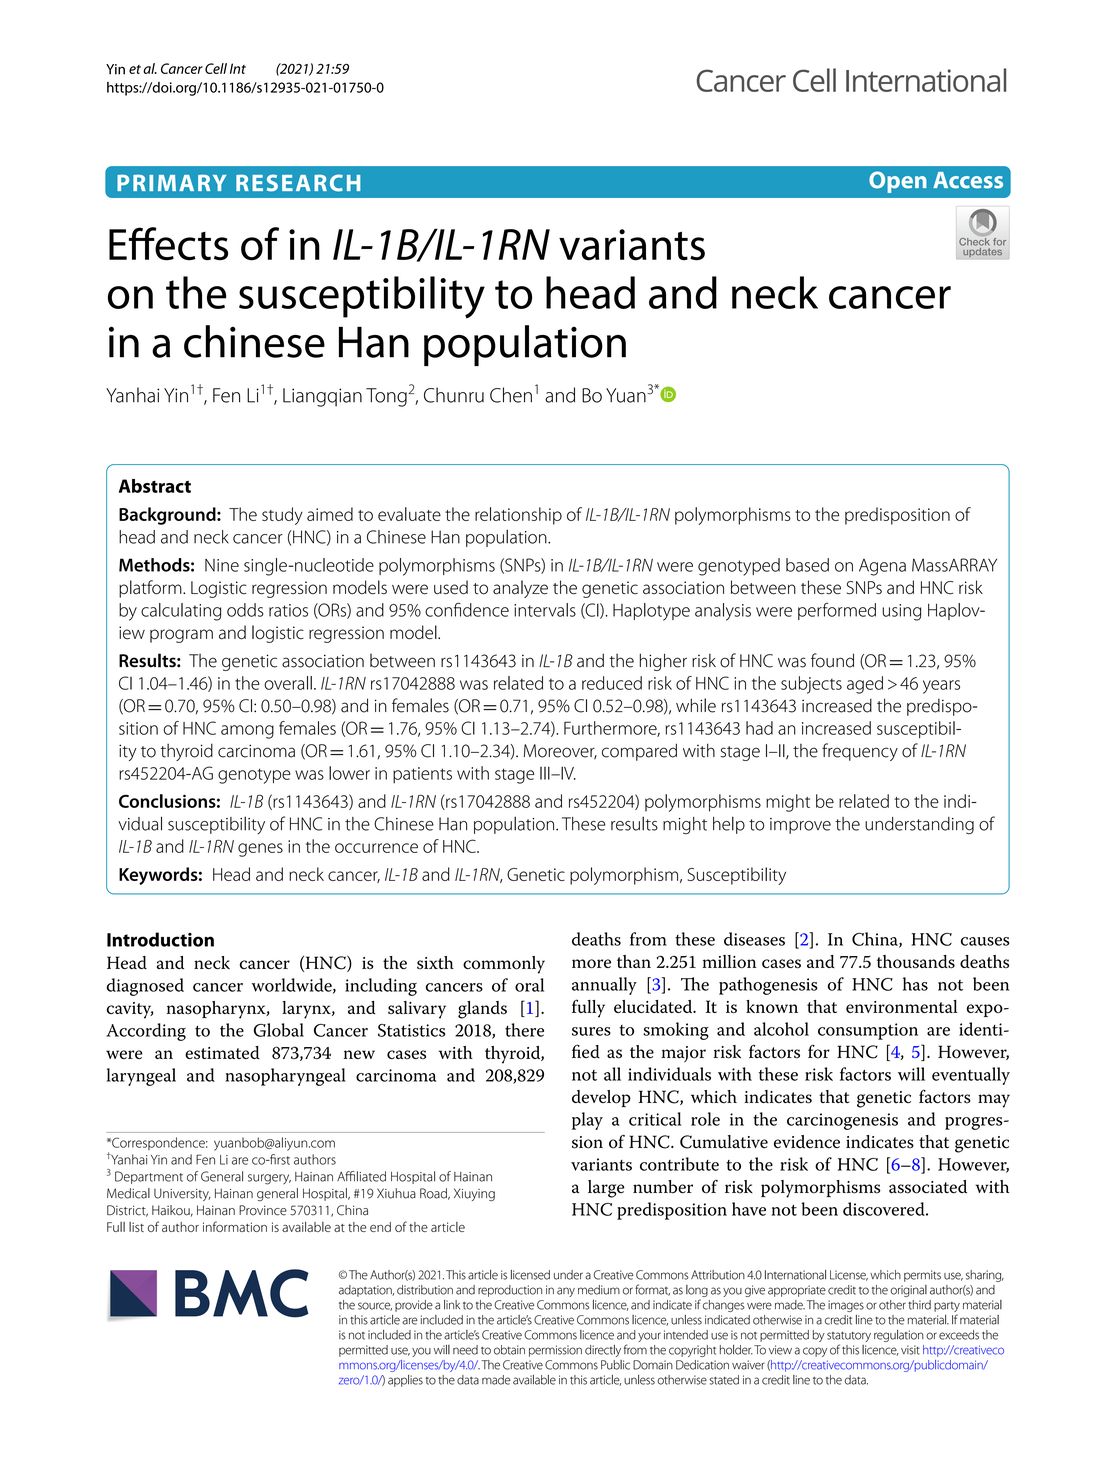 The image size is (1116, 1483). I want to click on estimated, so click(222, 1053).
